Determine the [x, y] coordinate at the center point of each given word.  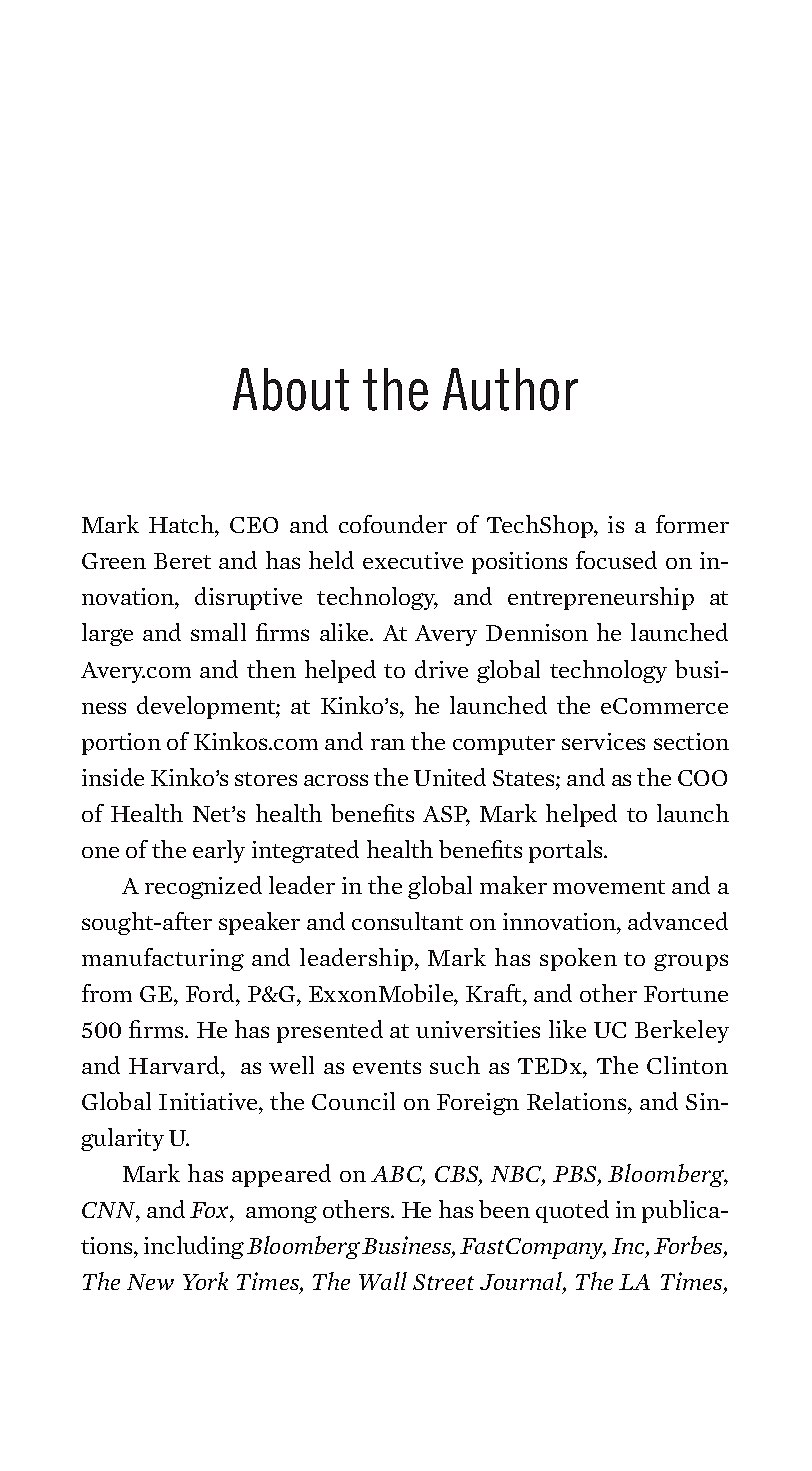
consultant [407, 921]
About [291, 389]
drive [441, 669]
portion [121, 744]
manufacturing [163, 959]
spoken [578, 959]
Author [510, 389]
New [150, 1282]
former [692, 524]
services [603, 741]
